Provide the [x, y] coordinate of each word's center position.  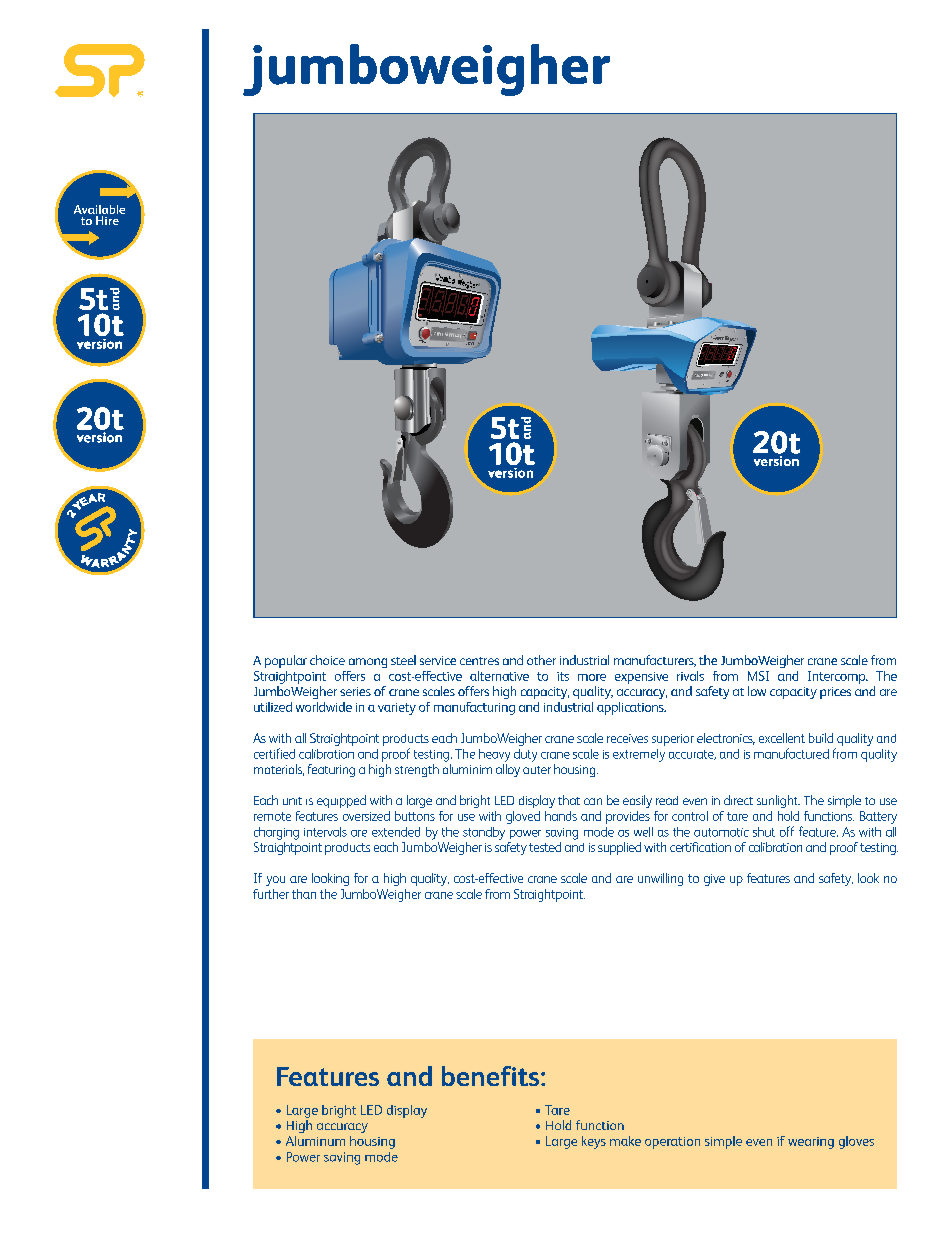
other [541, 660]
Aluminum [315, 1141]
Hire [107, 220]
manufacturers [655, 661]
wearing [811, 1143]
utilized [273, 707]
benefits [492, 1076]
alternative [499, 676]
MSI [758, 676]
